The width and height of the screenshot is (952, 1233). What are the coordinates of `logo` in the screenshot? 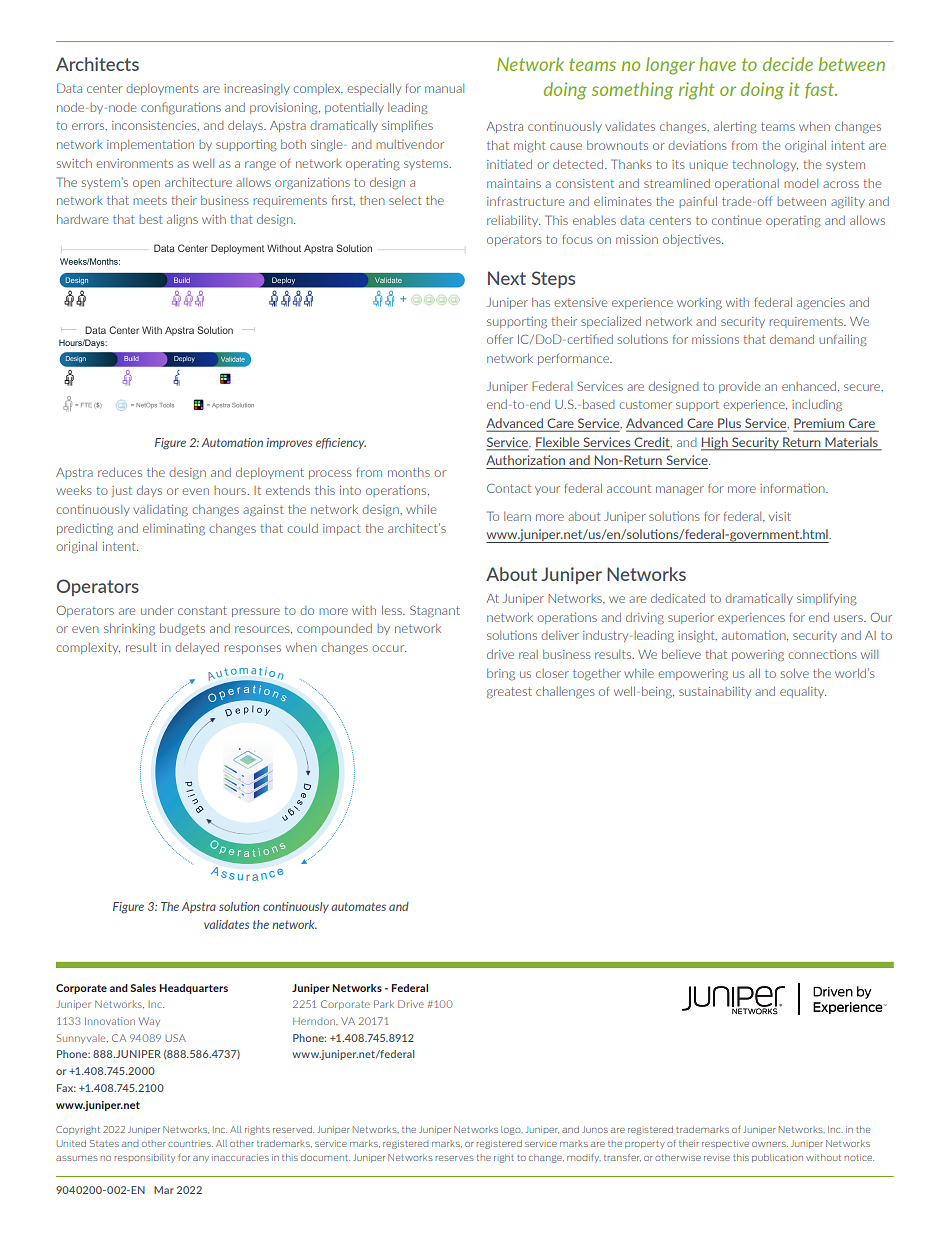 It's located at (512, 1130).
